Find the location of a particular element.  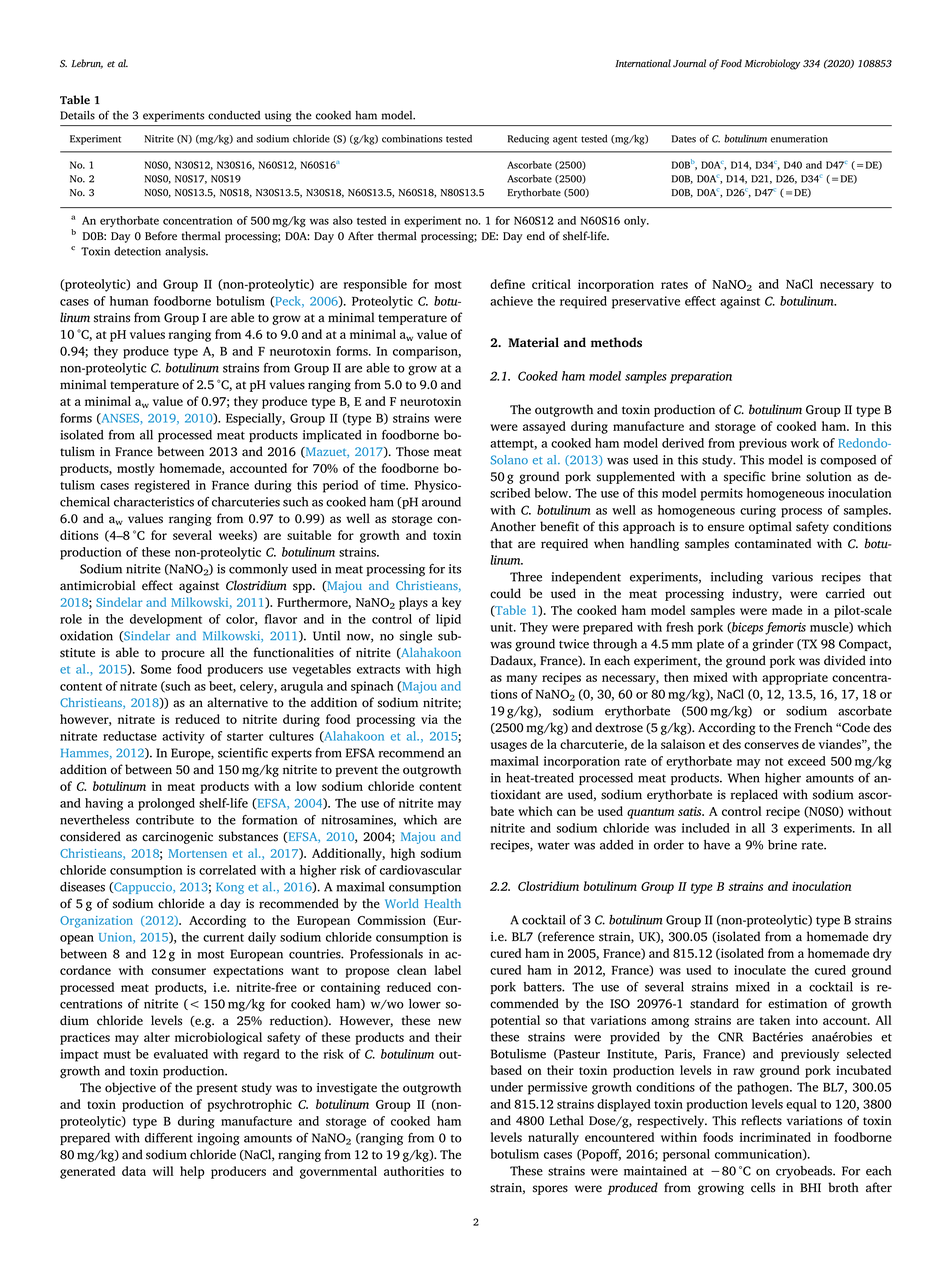

Reducing is located at coordinates (528, 140).
